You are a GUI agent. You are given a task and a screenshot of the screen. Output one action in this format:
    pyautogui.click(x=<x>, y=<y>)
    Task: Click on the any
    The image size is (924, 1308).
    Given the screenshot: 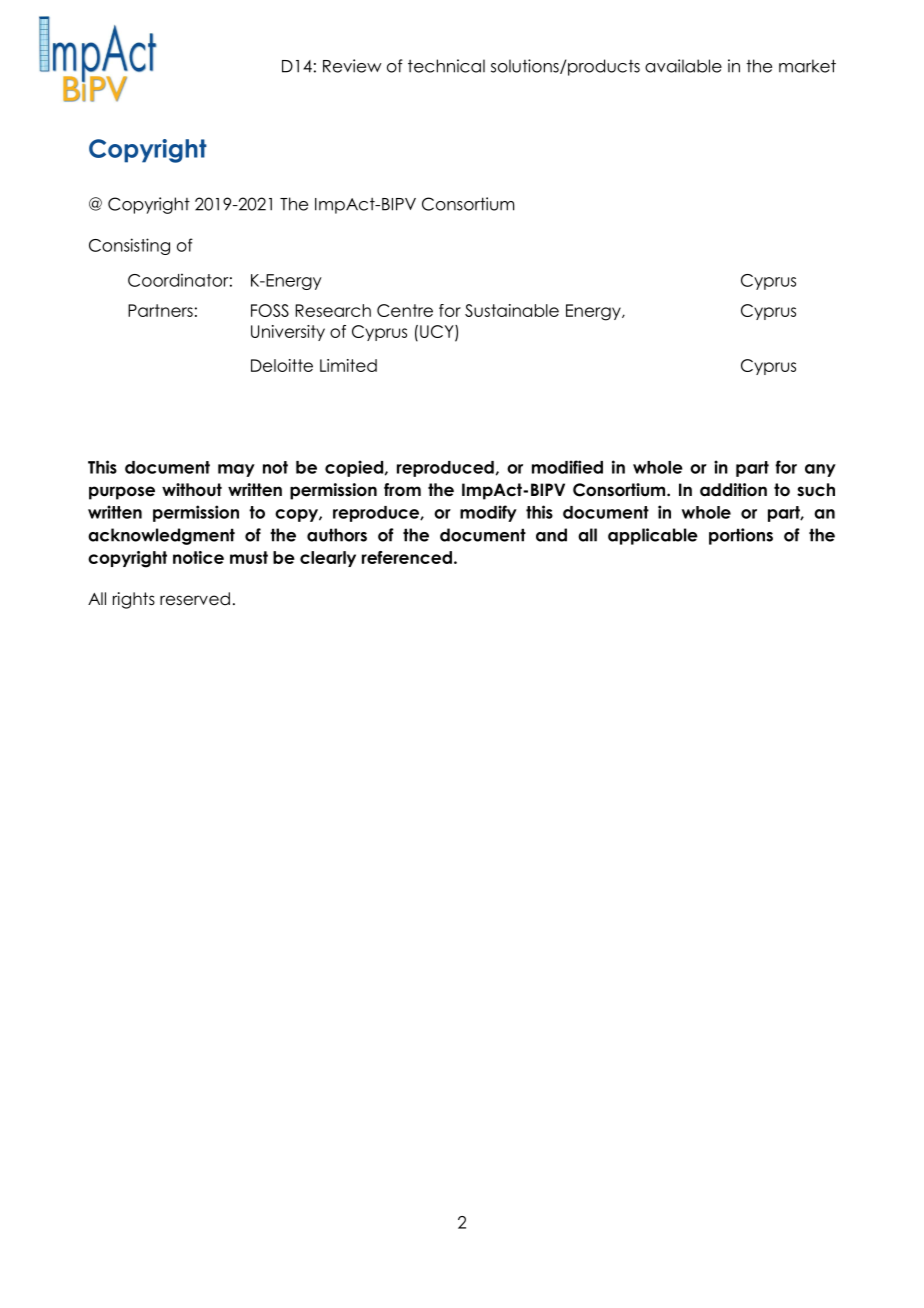 What is the action you would take?
    pyautogui.click(x=820, y=470)
